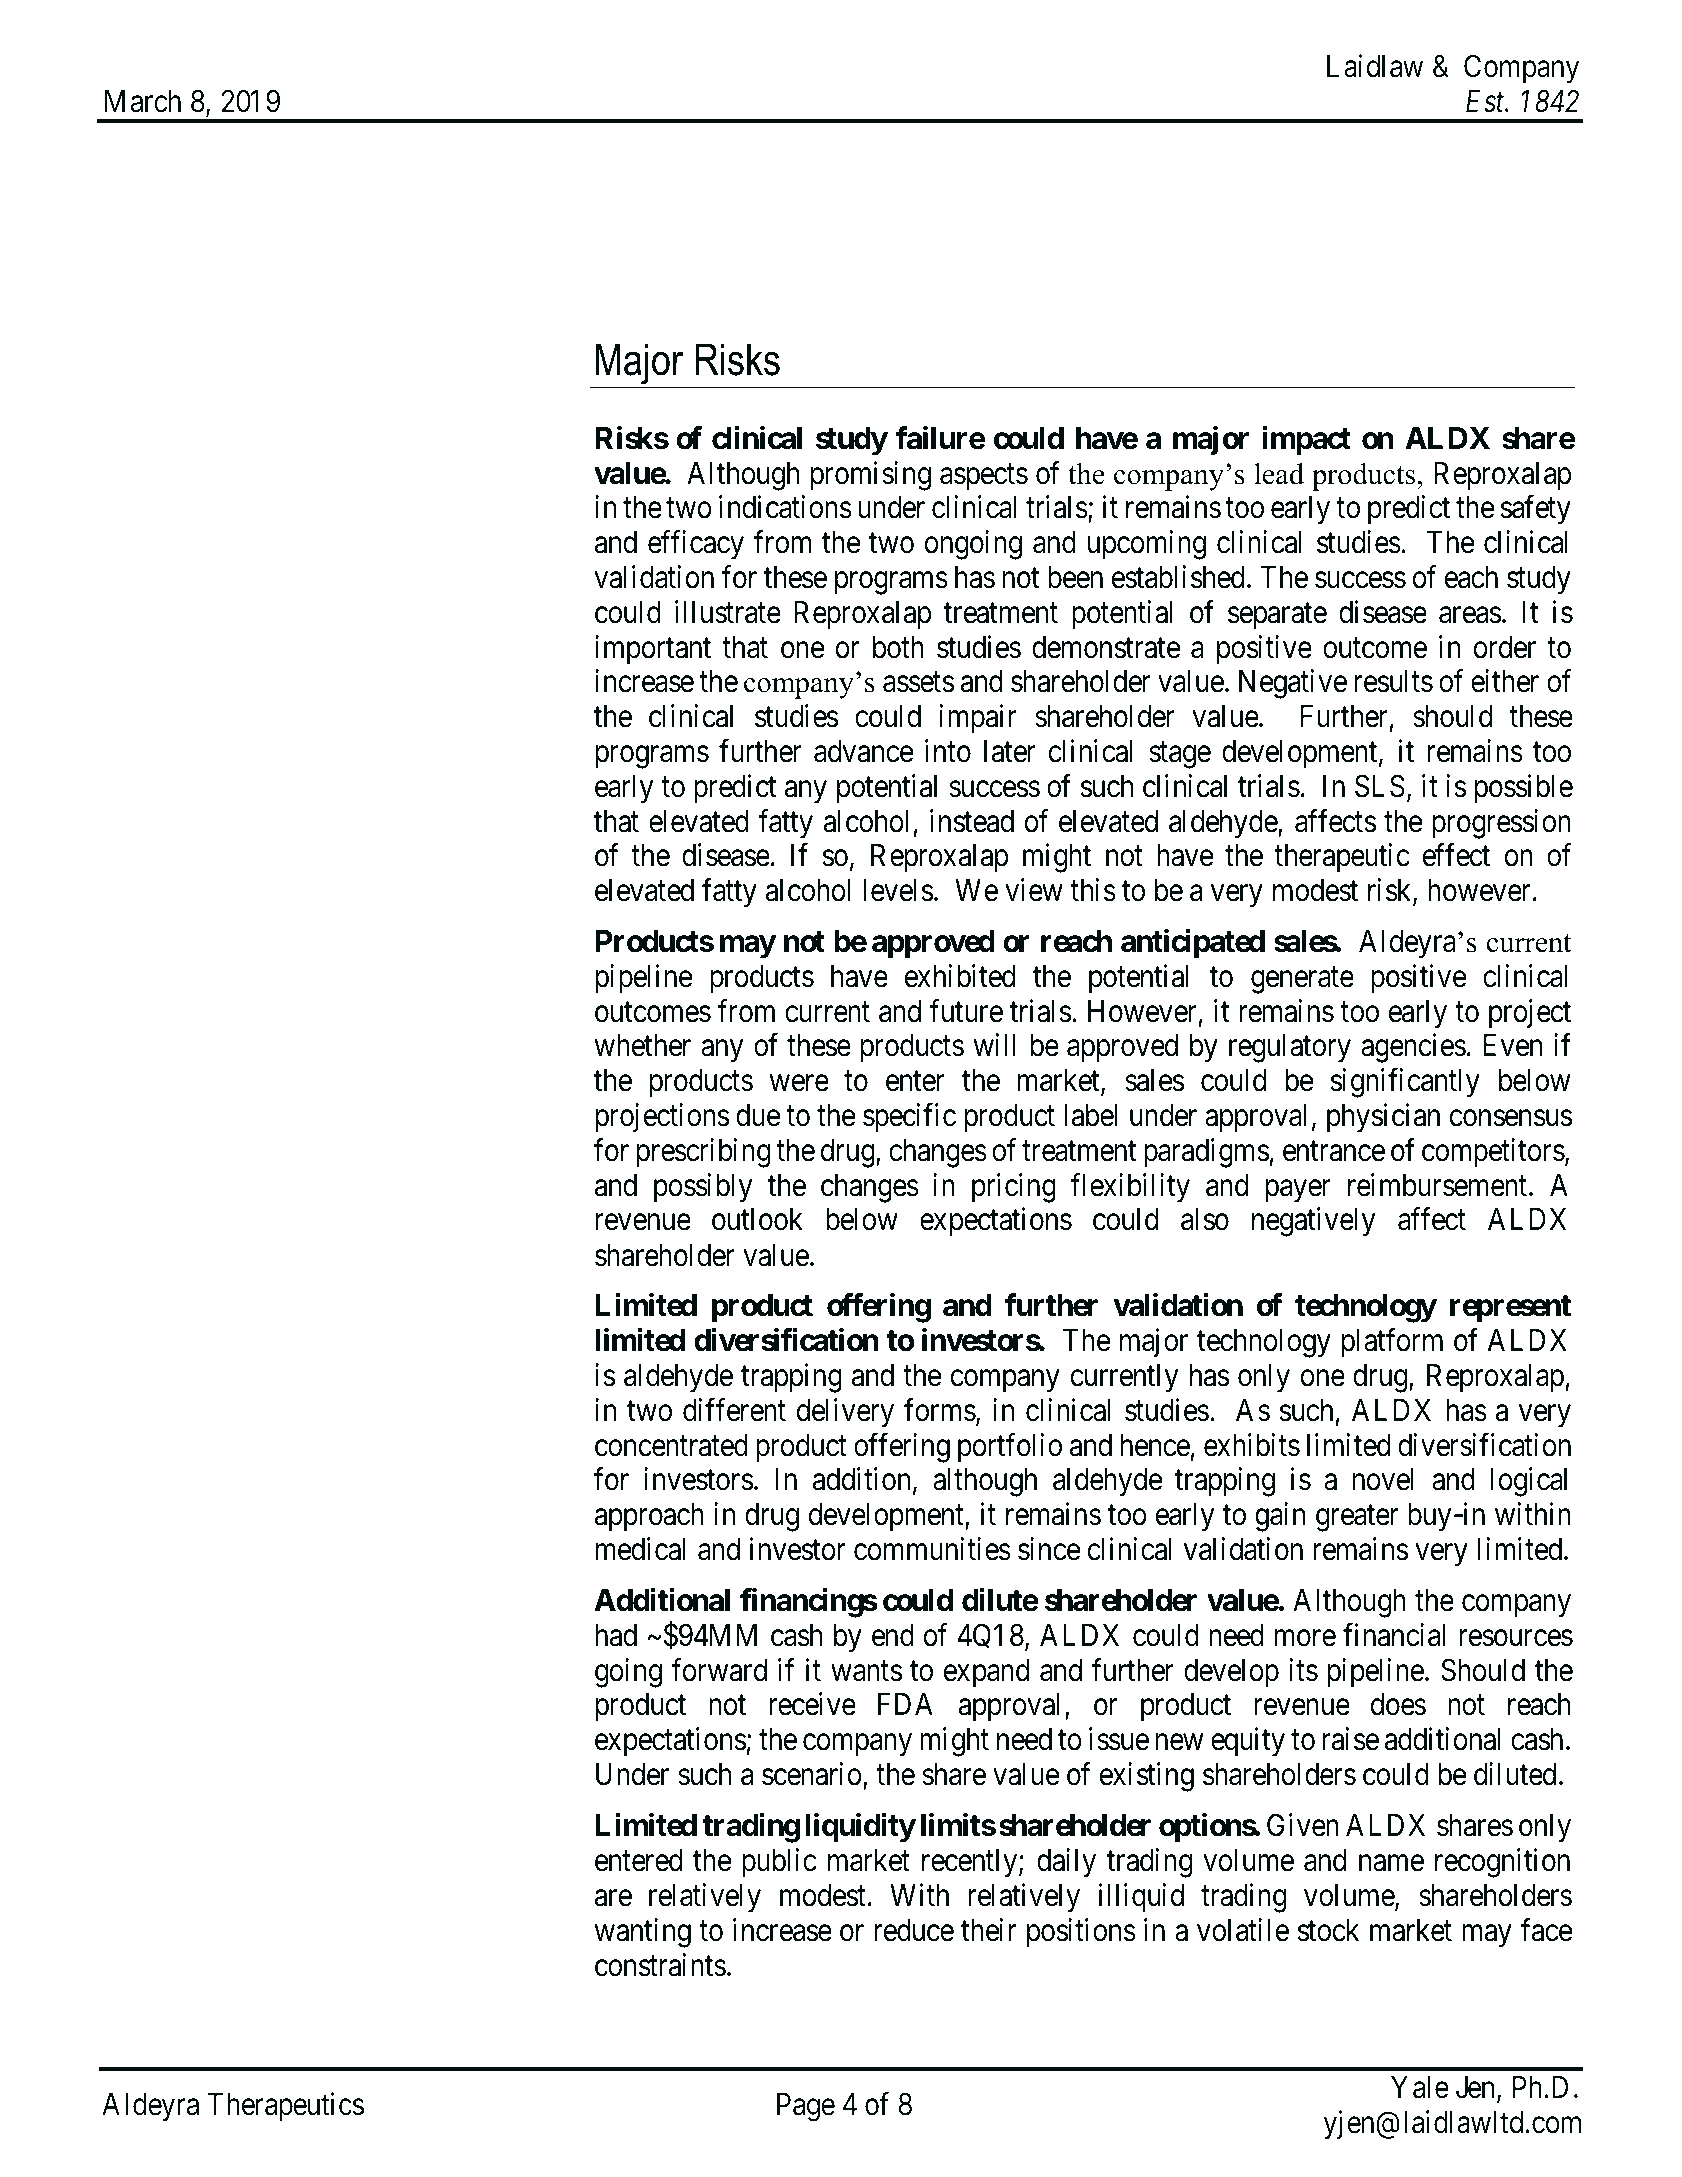 The image size is (1682, 2177). What do you see at coordinates (1383, 1118) in the page?
I see `physician` at bounding box center [1383, 1118].
